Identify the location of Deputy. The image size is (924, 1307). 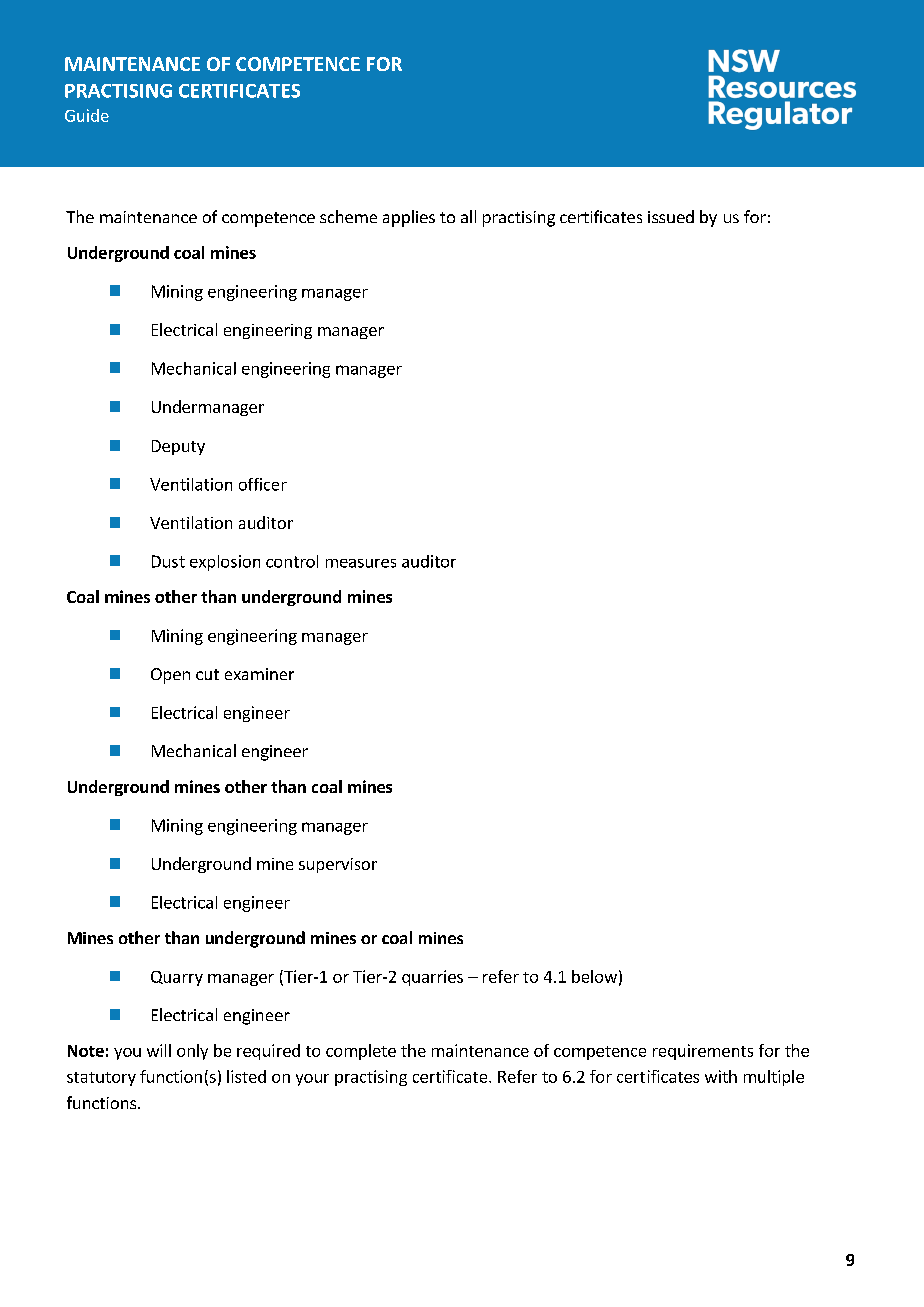
(178, 447).
